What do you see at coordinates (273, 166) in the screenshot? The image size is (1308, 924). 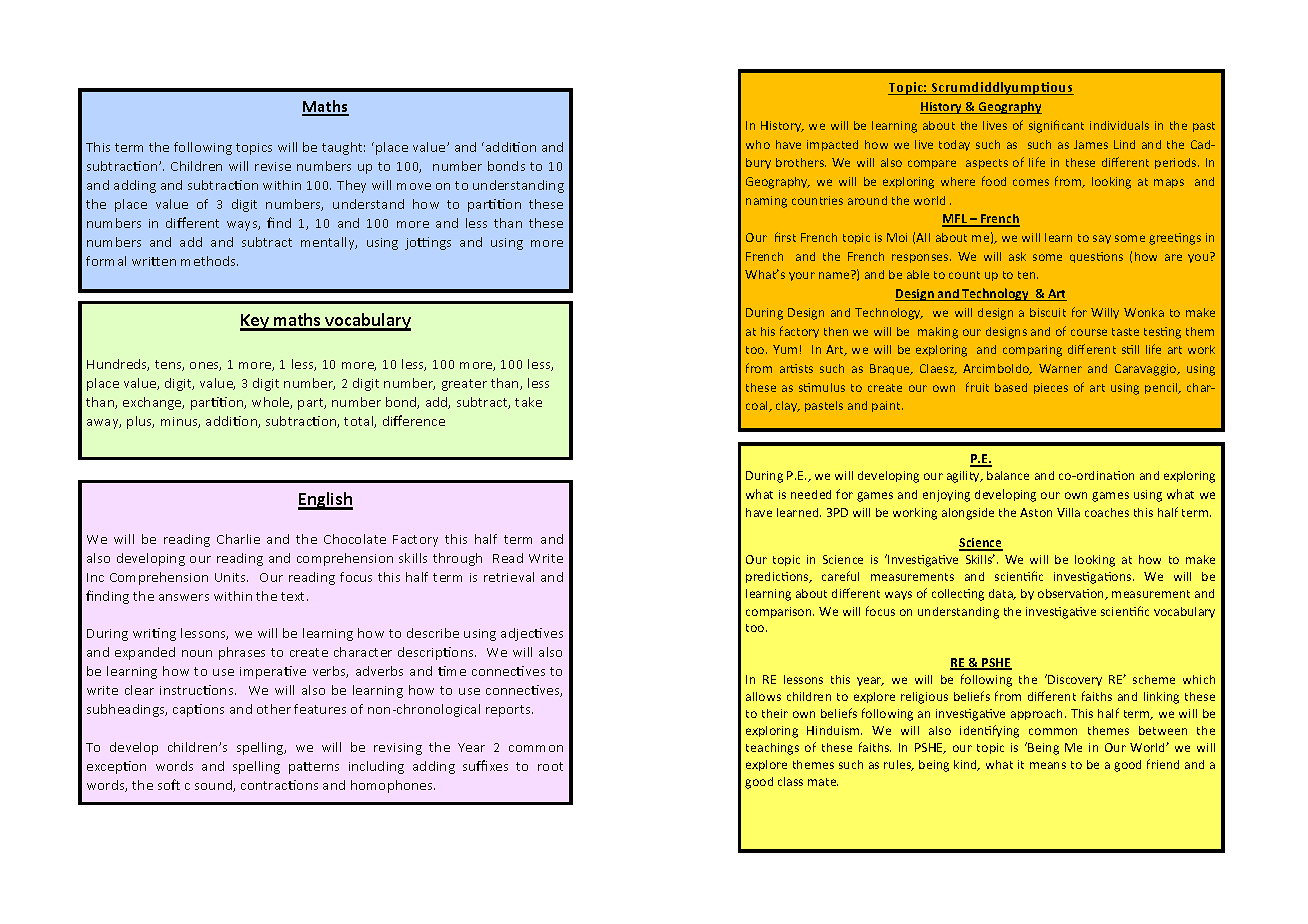 I see `revise` at bounding box center [273, 166].
